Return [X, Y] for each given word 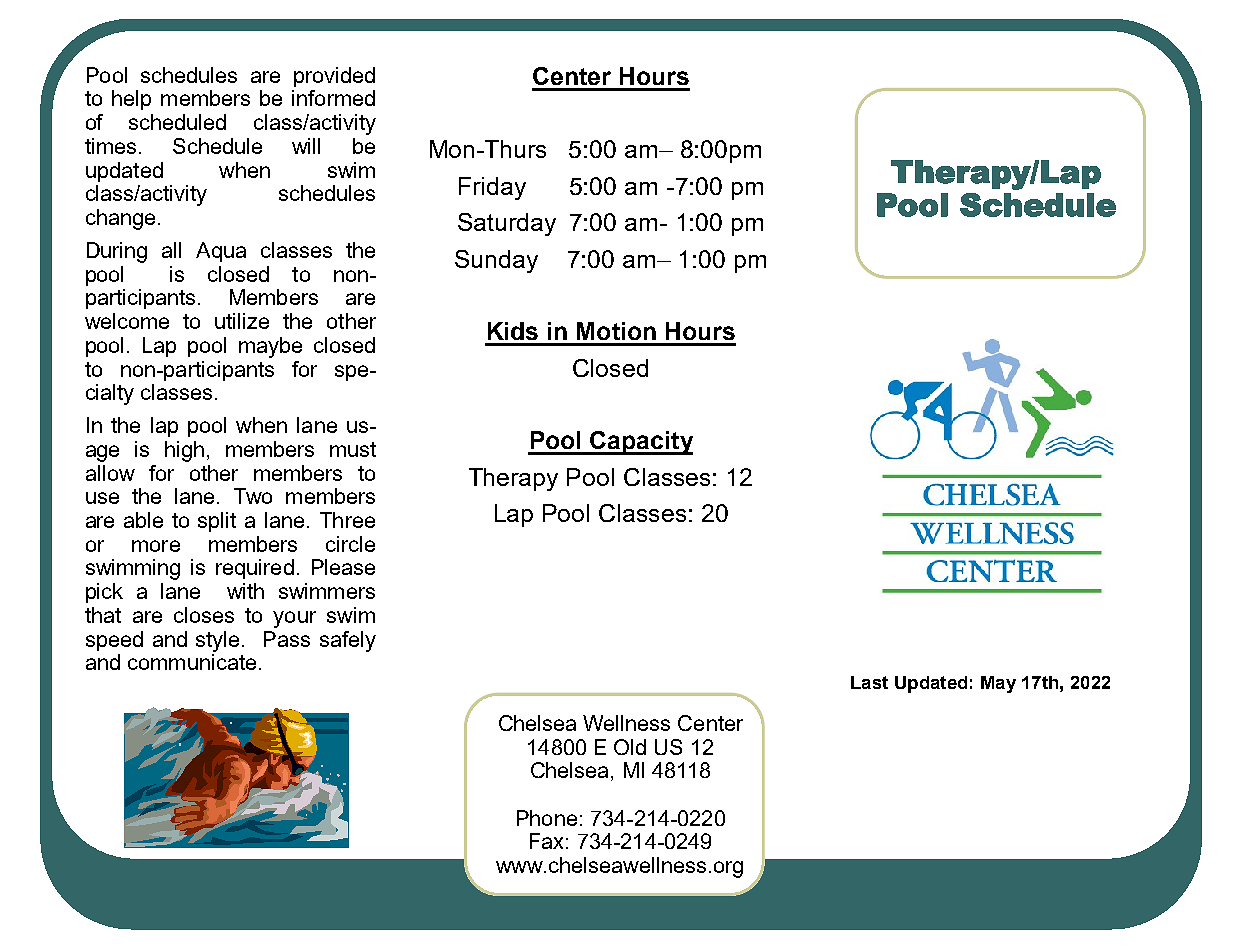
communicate [192, 662]
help [131, 100]
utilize [242, 321]
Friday [492, 188]
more [156, 546]
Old [630, 747]
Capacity [640, 443]
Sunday [496, 261]
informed [333, 98]
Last [869, 682]
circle [350, 544]
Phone [547, 818]
